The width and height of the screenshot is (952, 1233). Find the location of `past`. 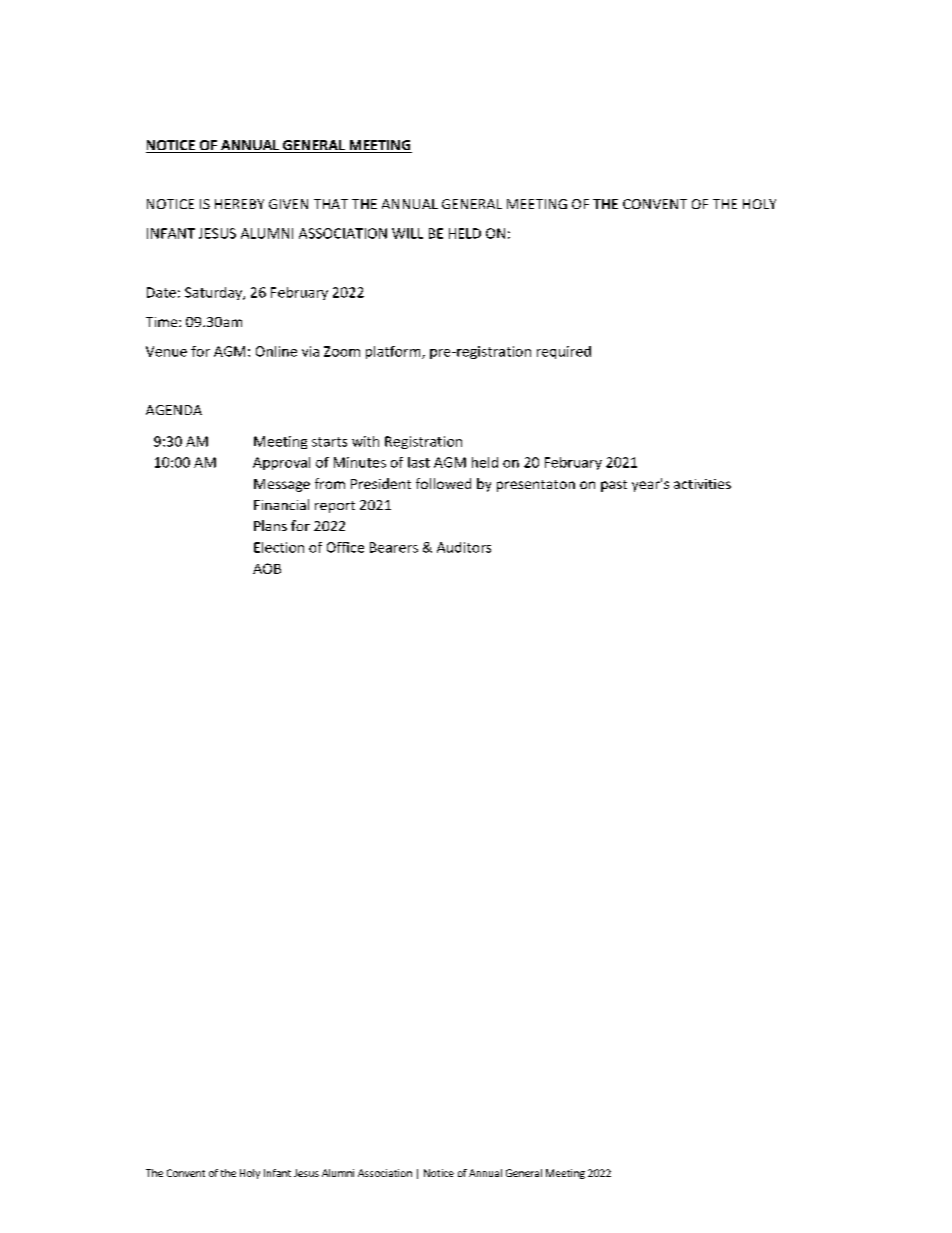

past is located at coordinates (614, 486).
